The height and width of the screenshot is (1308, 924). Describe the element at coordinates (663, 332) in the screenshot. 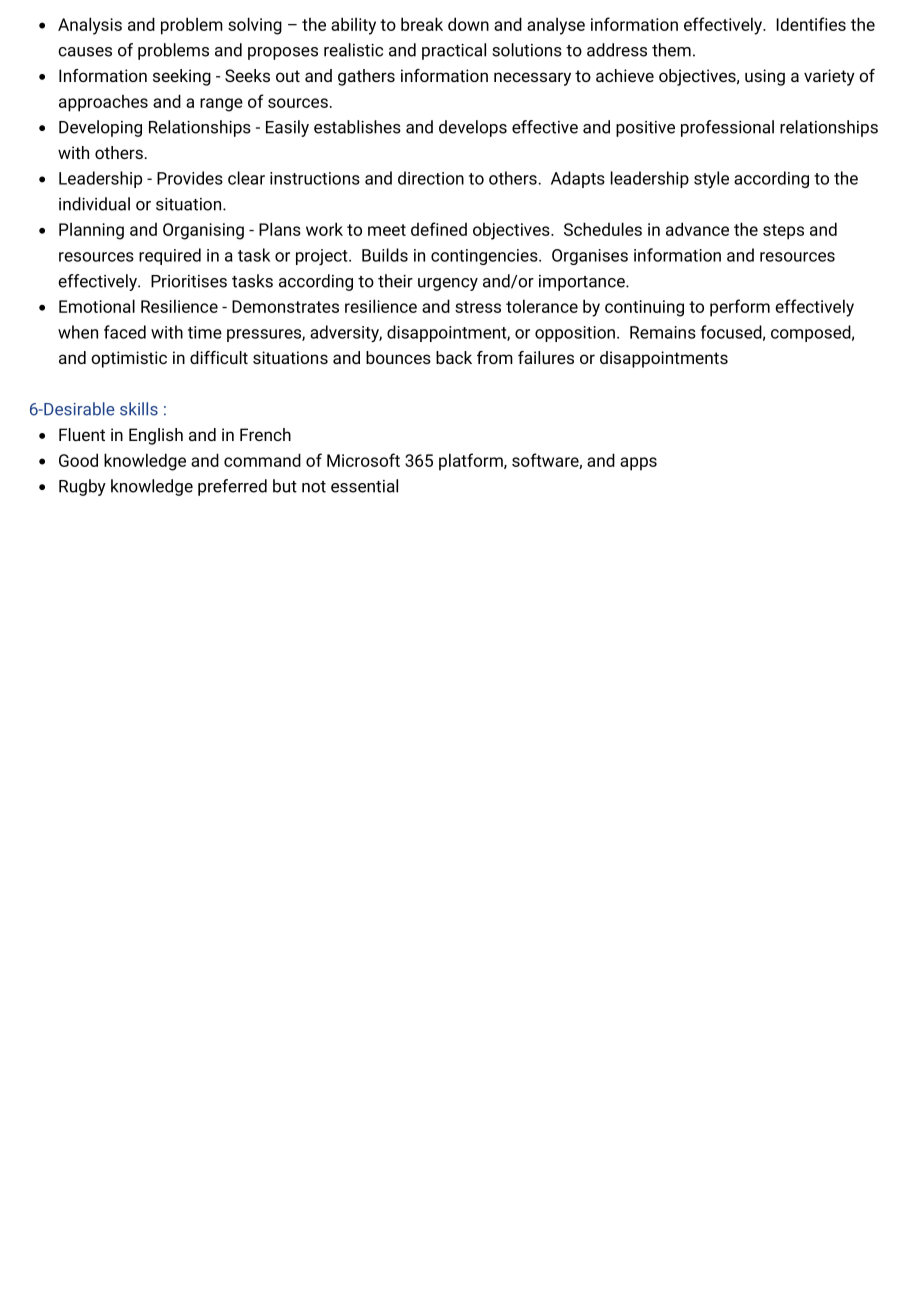

I see `Remains` at that location.
